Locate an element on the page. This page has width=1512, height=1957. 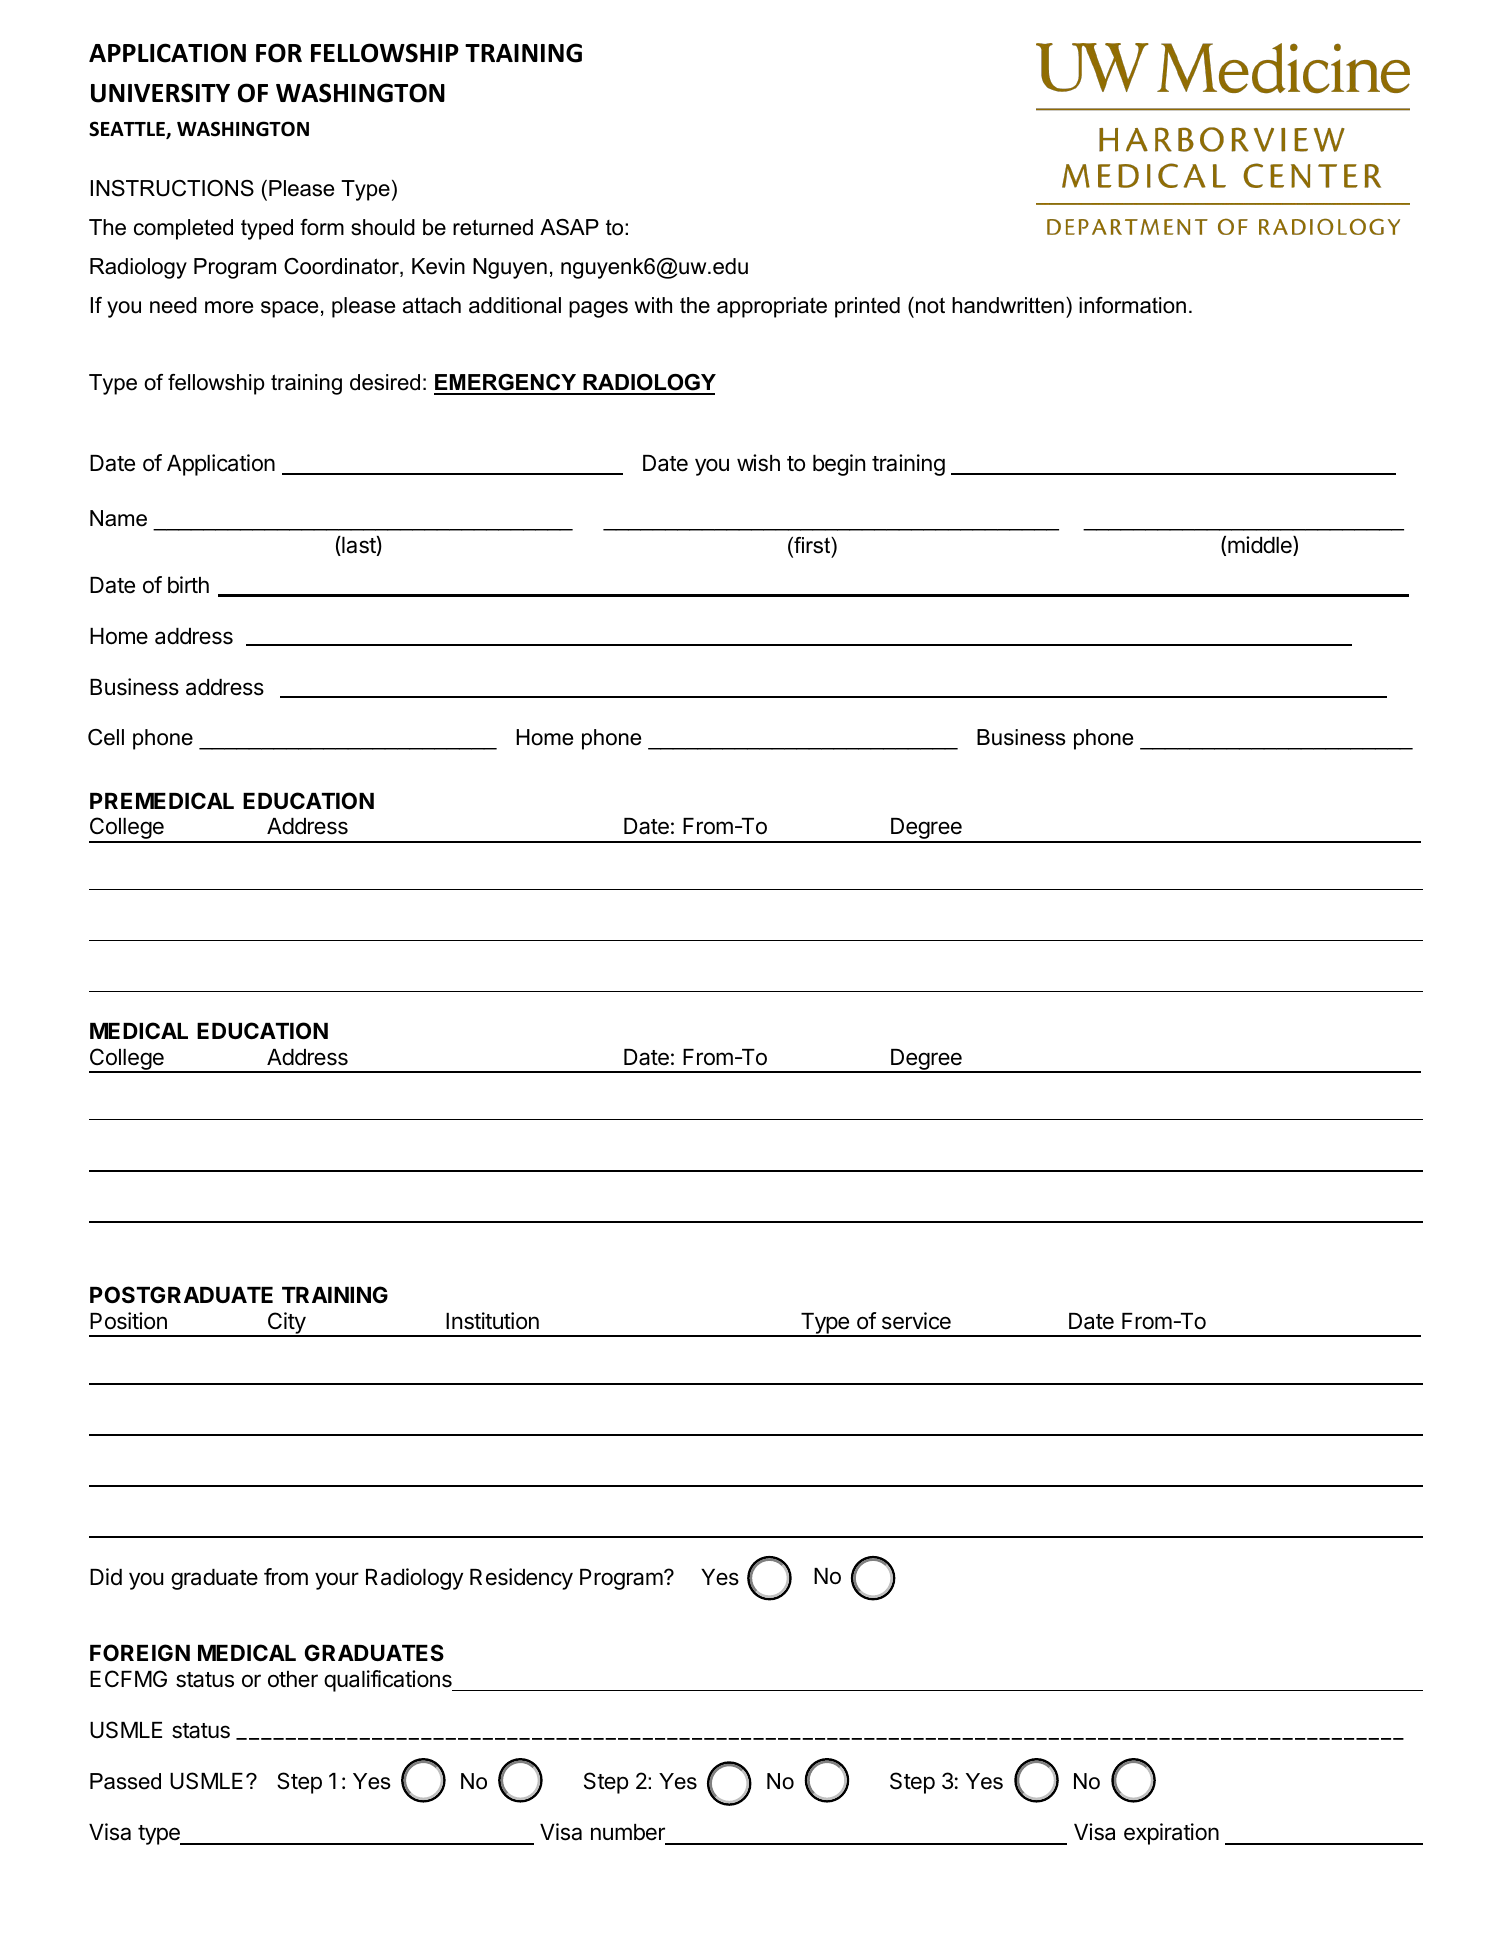
middle is located at coordinates (1261, 546).
